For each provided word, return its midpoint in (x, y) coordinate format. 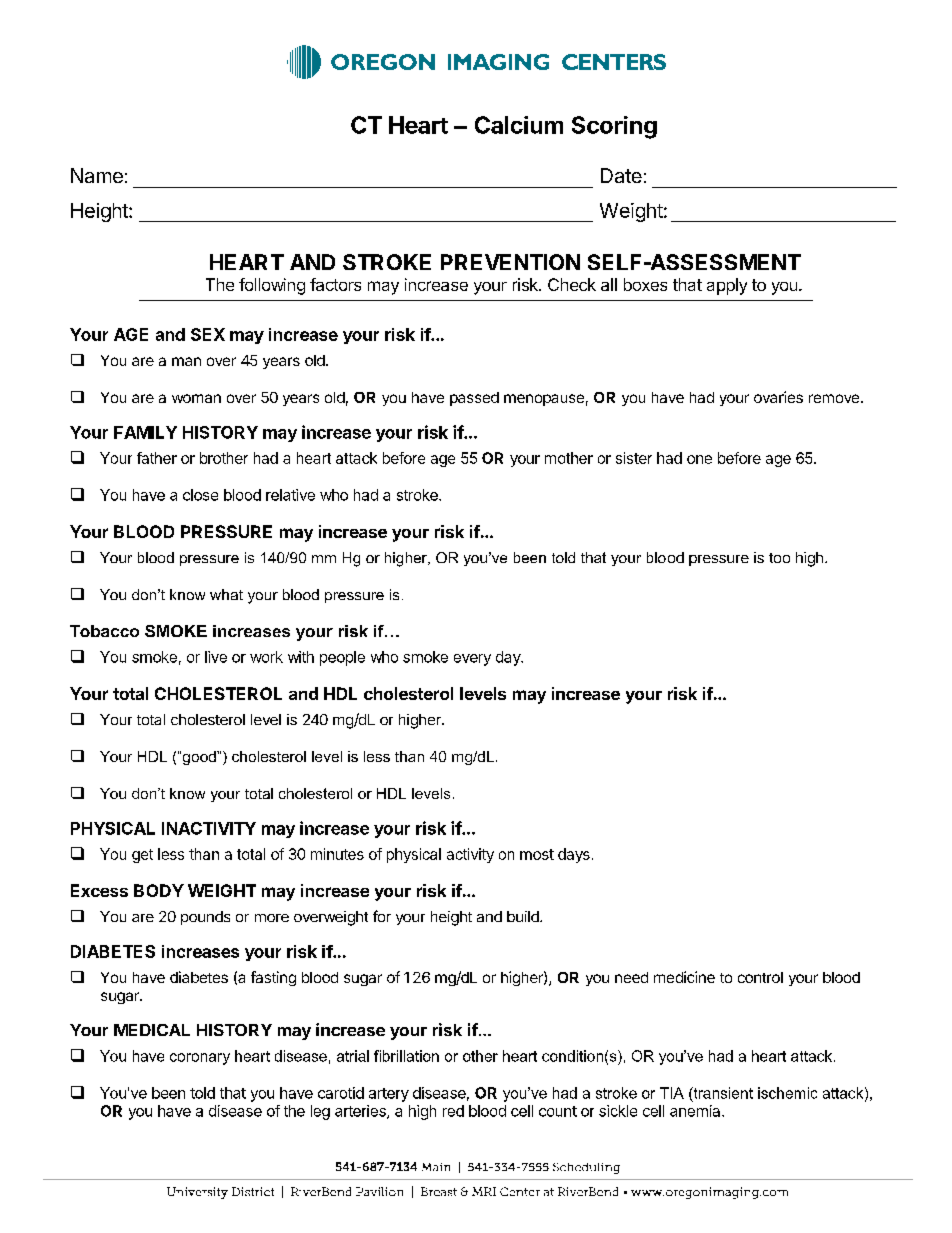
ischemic (787, 1093)
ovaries (778, 397)
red (453, 1111)
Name (97, 175)
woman (196, 398)
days (574, 855)
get (142, 856)
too (779, 558)
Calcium (519, 125)
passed (474, 399)
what (226, 594)
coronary (200, 1059)
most (537, 854)
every (472, 660)
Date (621, 175)
